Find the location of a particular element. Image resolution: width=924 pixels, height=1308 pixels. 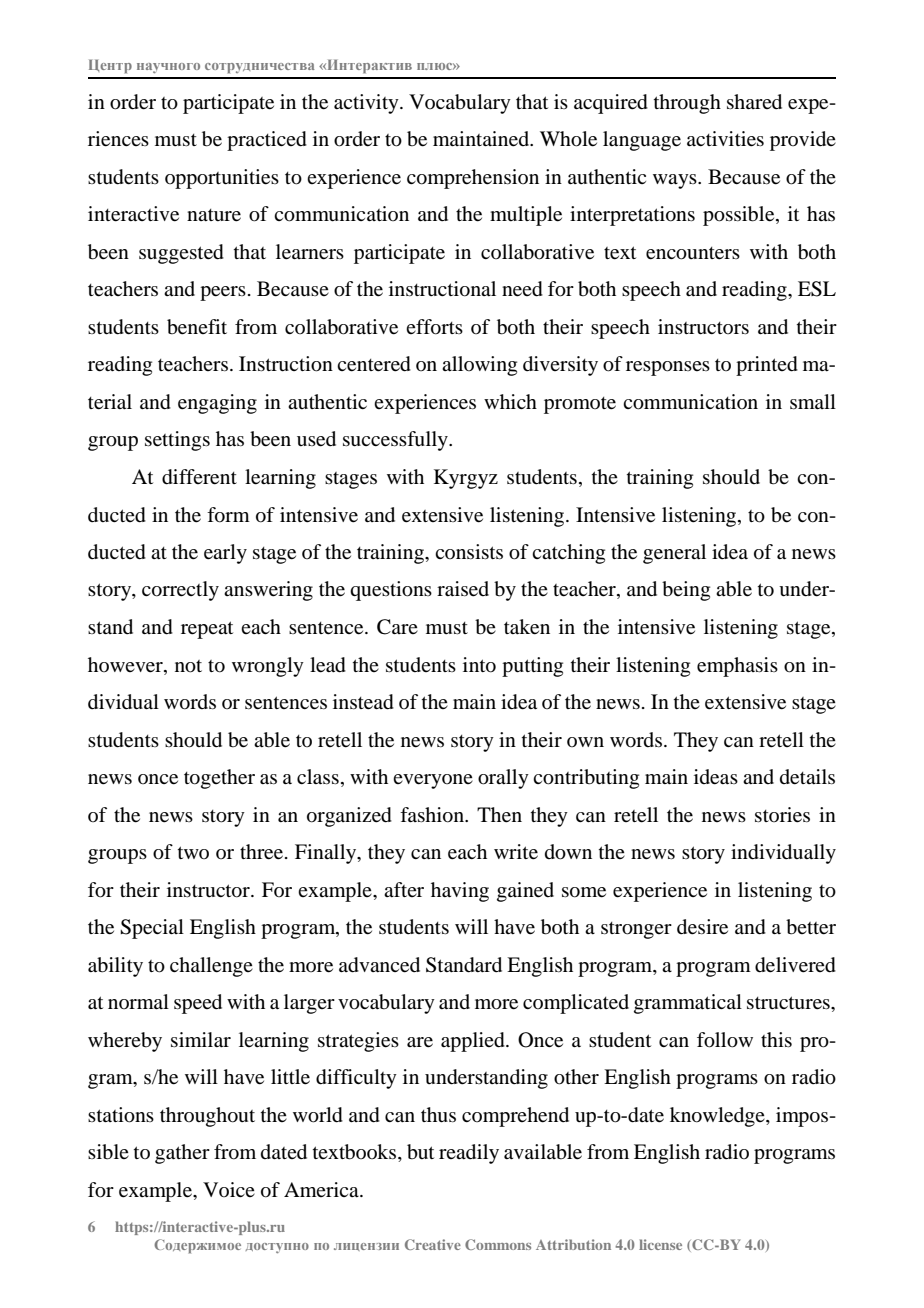

activities is located at coordinates (725, 139).
